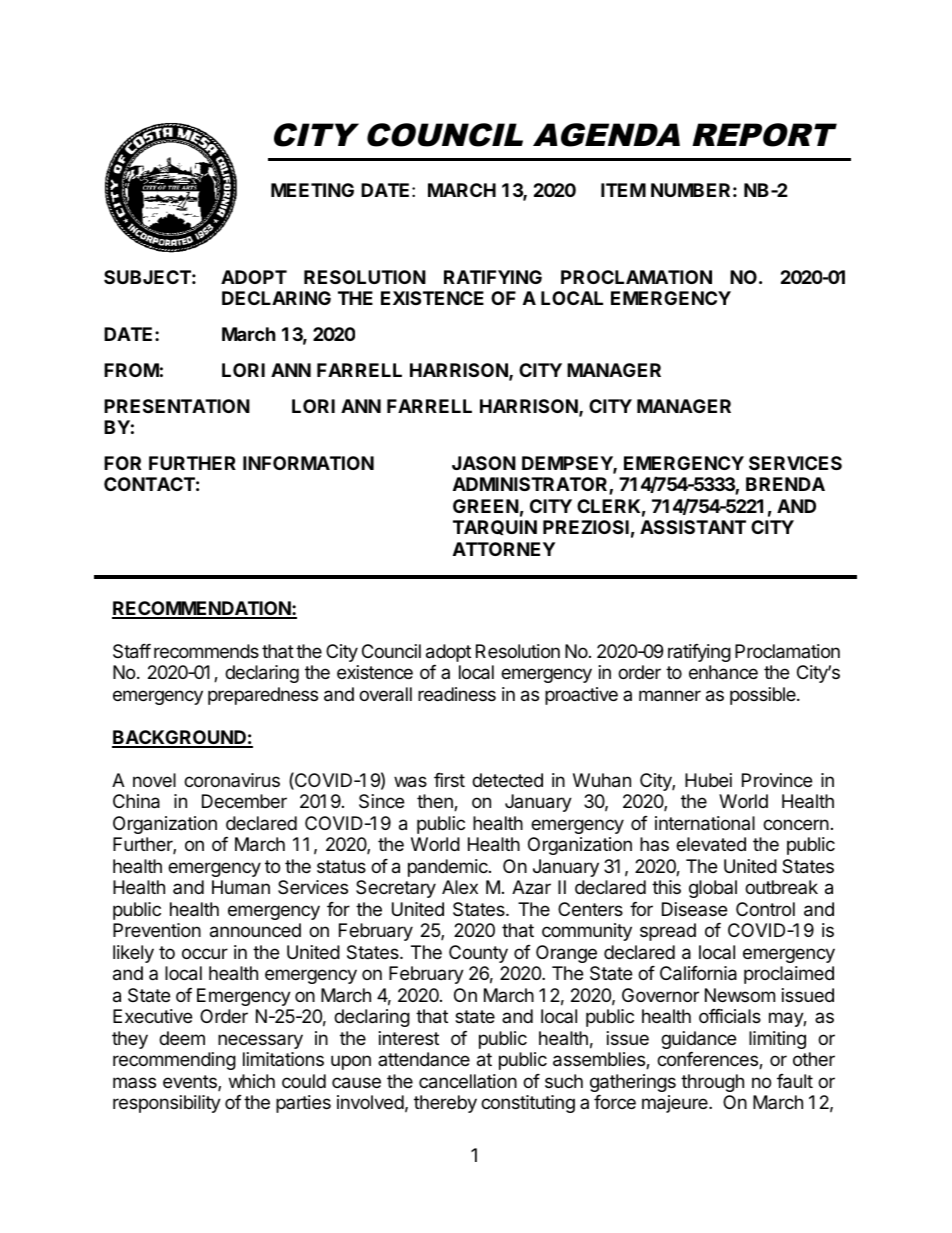 The image size is (952, 1233). Describe the element at coordinates (484, 463) in the screenshot. I see `JASON` at that location.
